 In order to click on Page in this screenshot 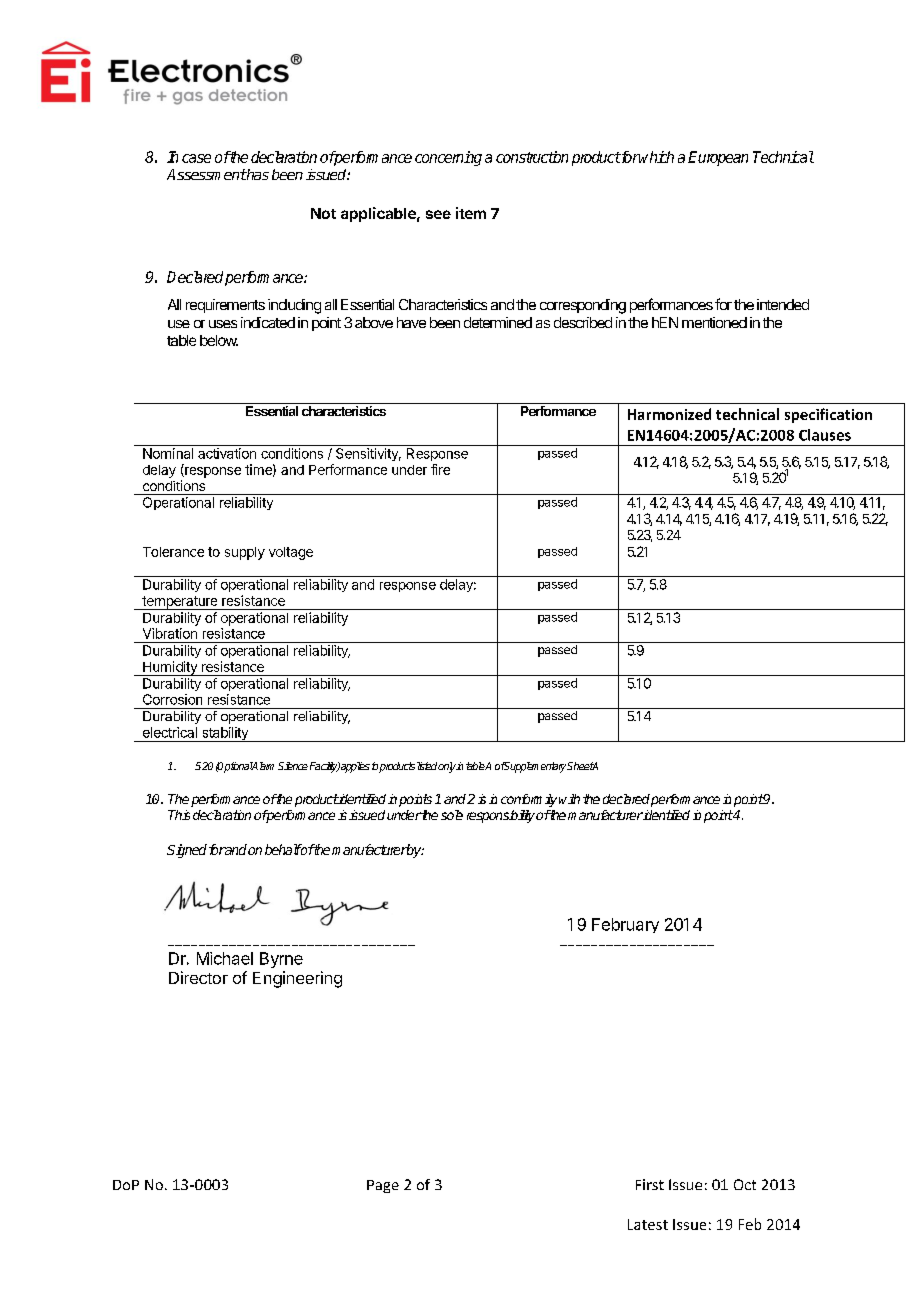, I will do `click(383, 1186)`.
